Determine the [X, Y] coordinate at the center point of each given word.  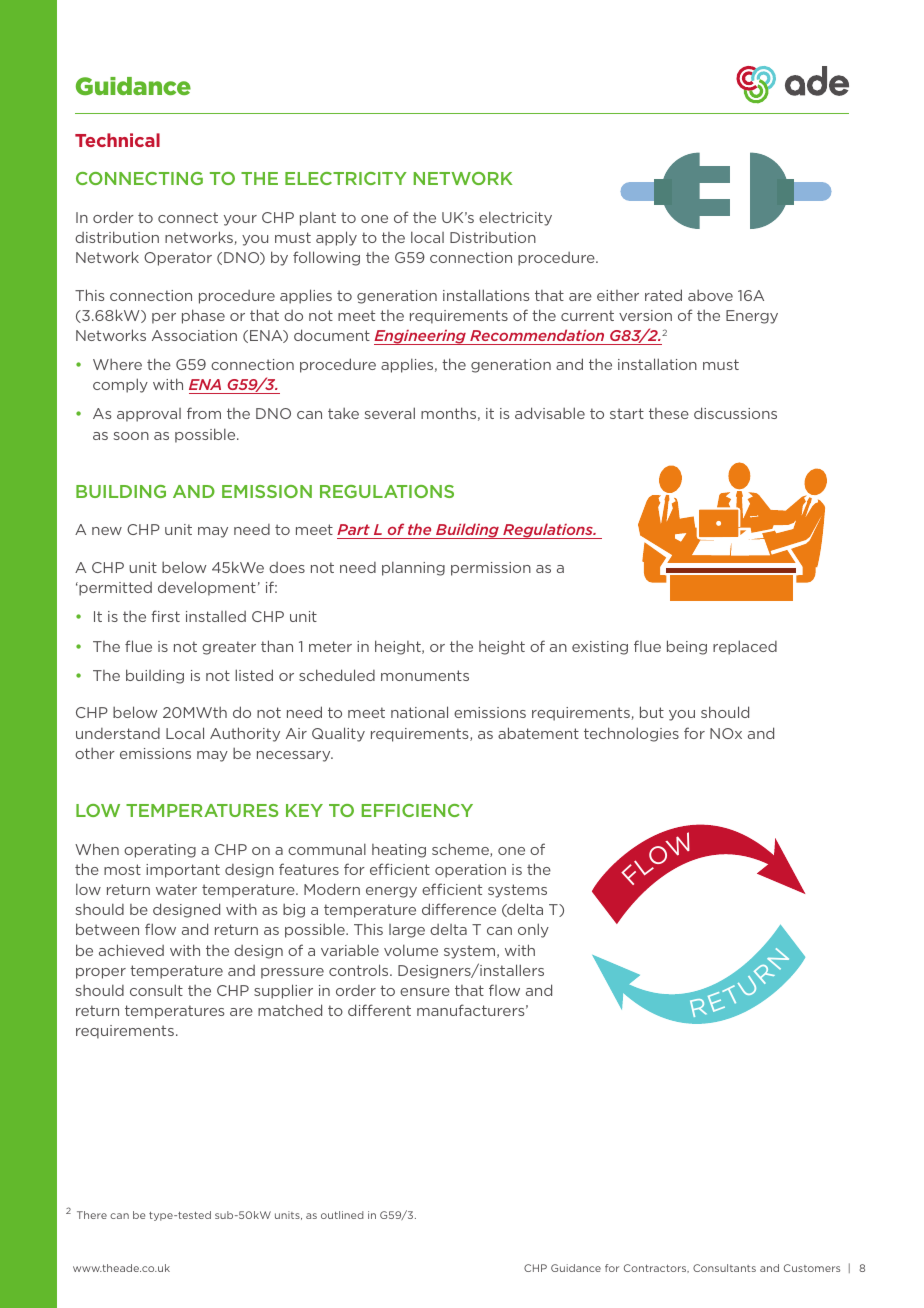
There [92, 1215]
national [419, 712]
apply [336, 238]
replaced [745, 647]
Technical [117, 140]
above [710, 295]
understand [118, 733]
